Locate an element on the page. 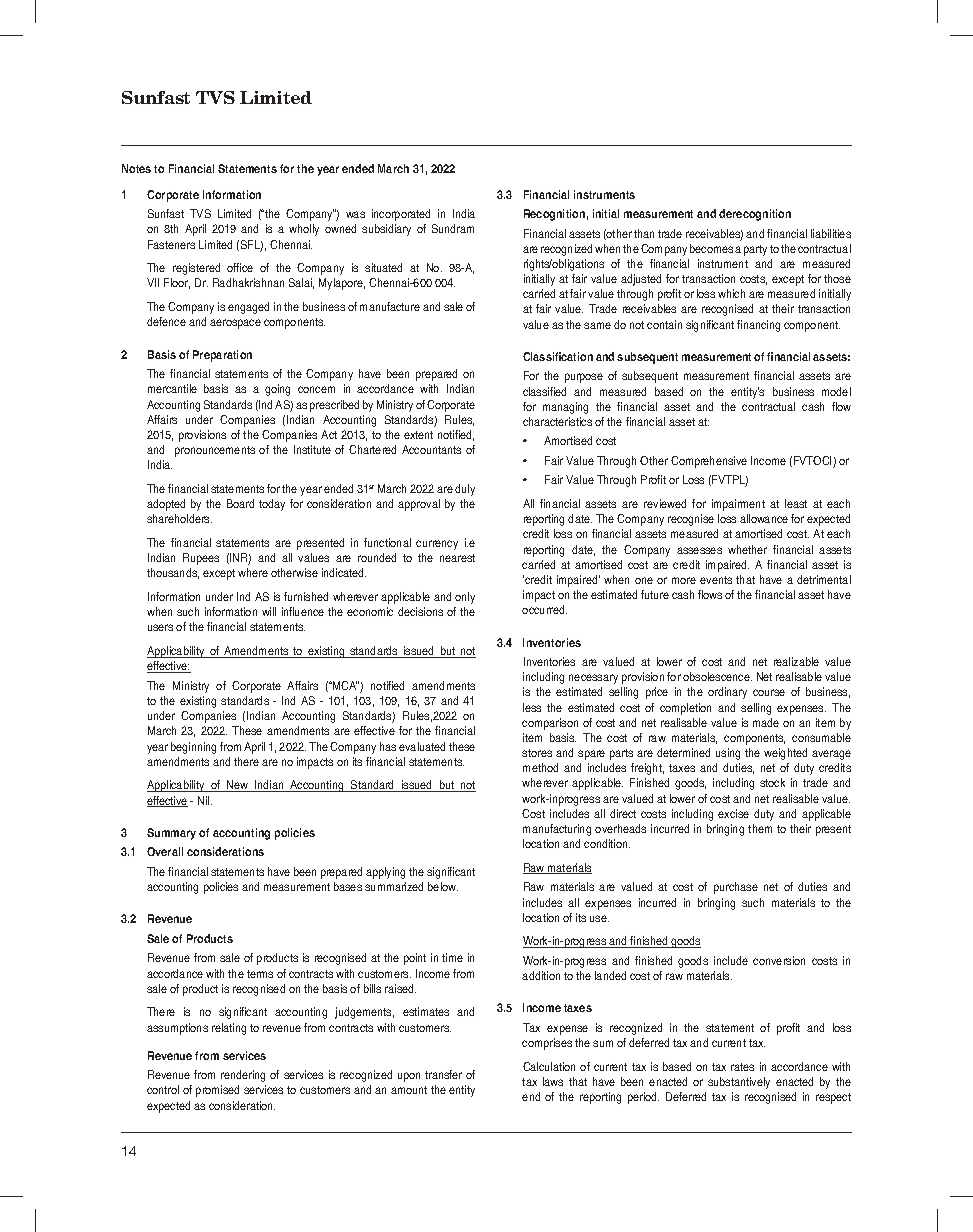 This document has height=1232, width=973. party is located at coordinates (755, 250).
